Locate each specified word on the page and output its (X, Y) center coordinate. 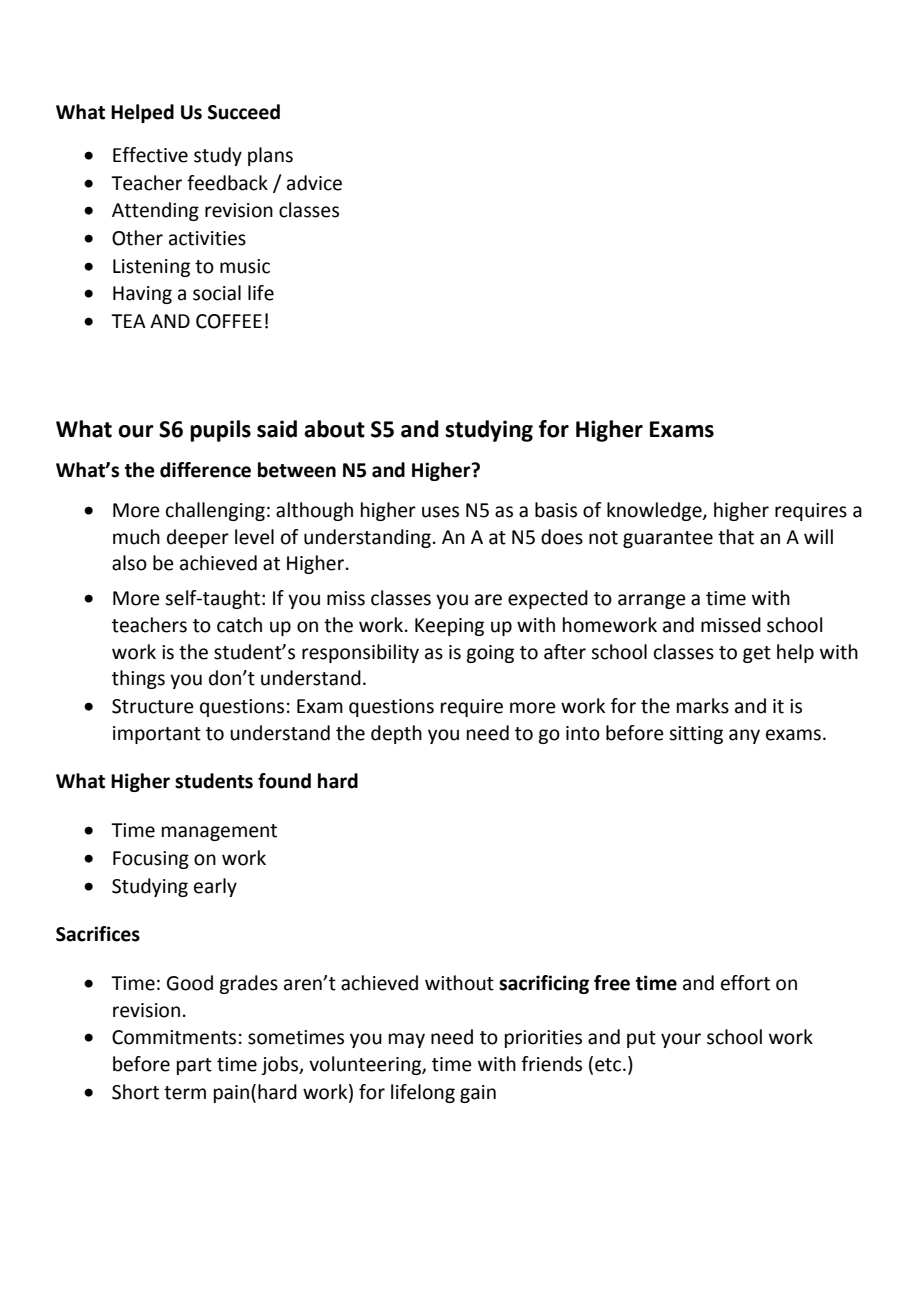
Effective (150, 155)
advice (314, 183)
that (736, 537)
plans (270, 156)
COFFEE (229, 321)
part (194, 1066)
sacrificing (544, 984)
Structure (153, 706)
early (215, 887)
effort (745, 983)
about (334, 429)
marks (703, 706)
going (490, 654)
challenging (215, 511)
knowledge (655, 511)
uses (440, 512)
